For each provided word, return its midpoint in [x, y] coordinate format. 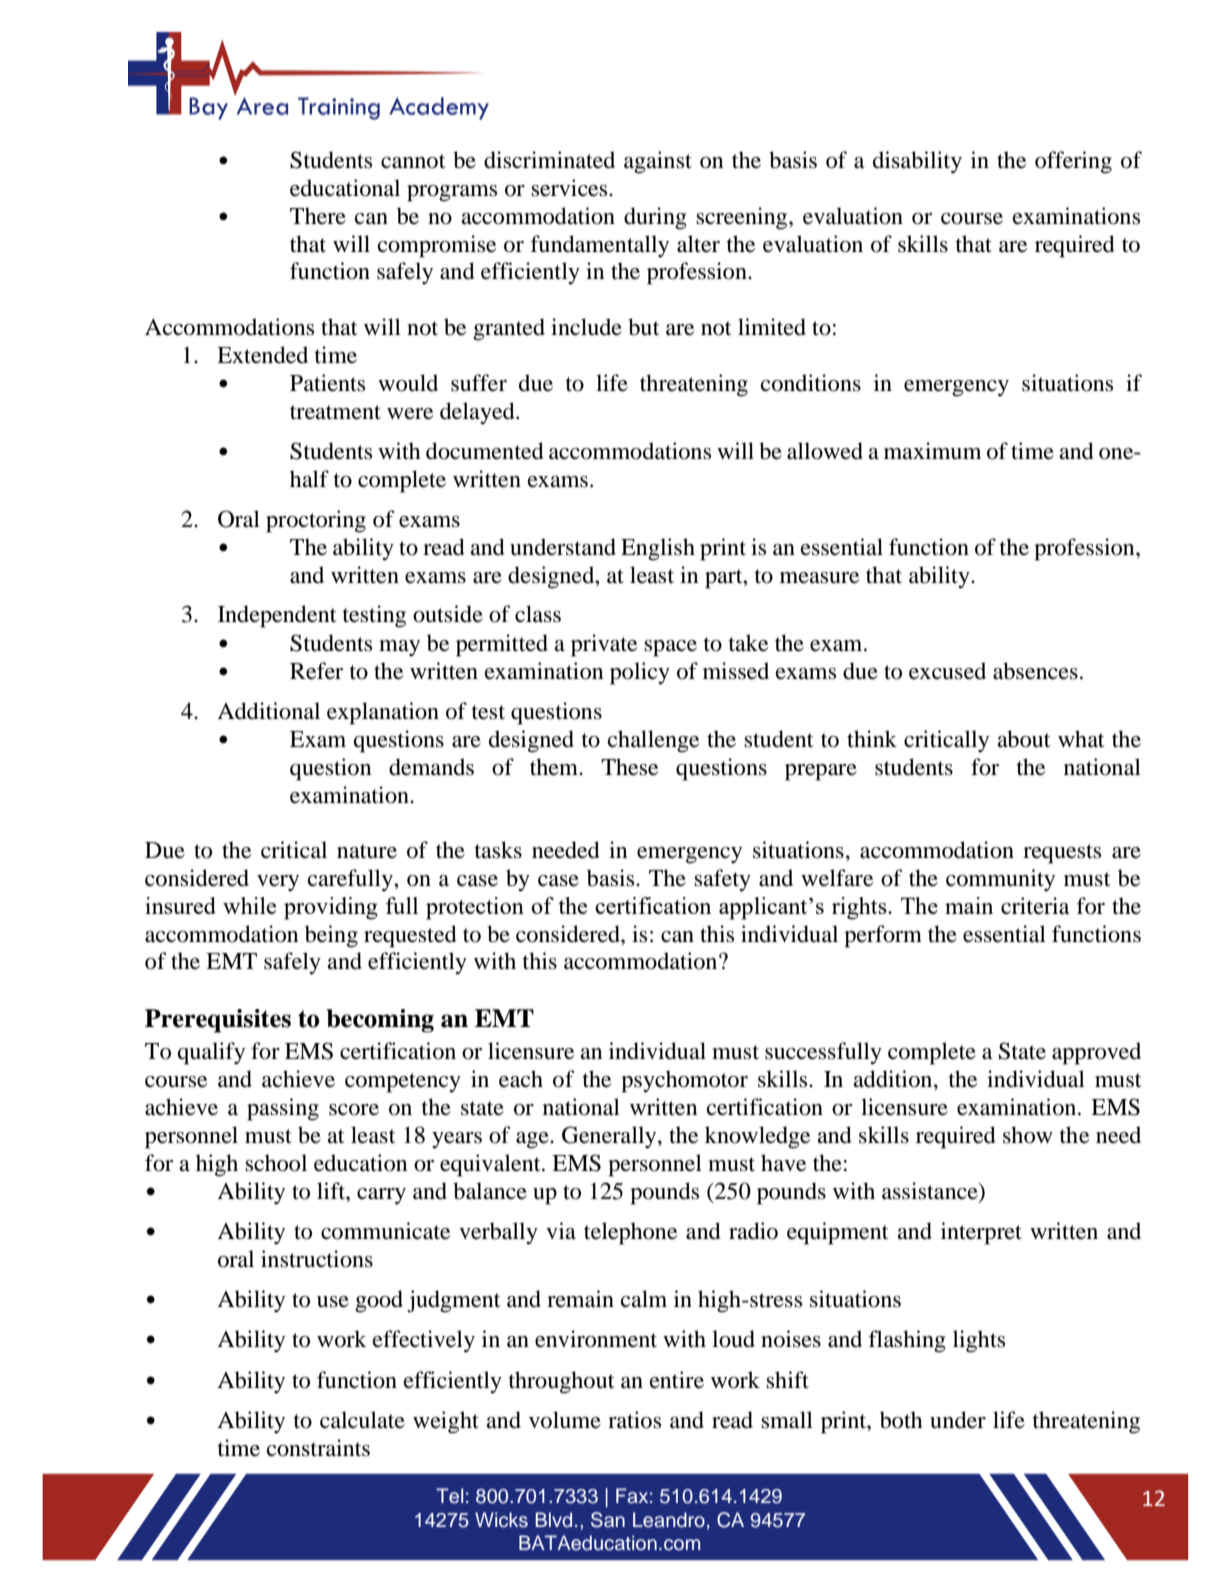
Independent [277, 616]
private [604, 645]
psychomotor [684, 1081]
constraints [318, 1448]
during [655, 218]
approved [1096, 1053]
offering [1073, 162]
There [318, 216]
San [608, 1520]
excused [947, 671]
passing [283, 1109]
